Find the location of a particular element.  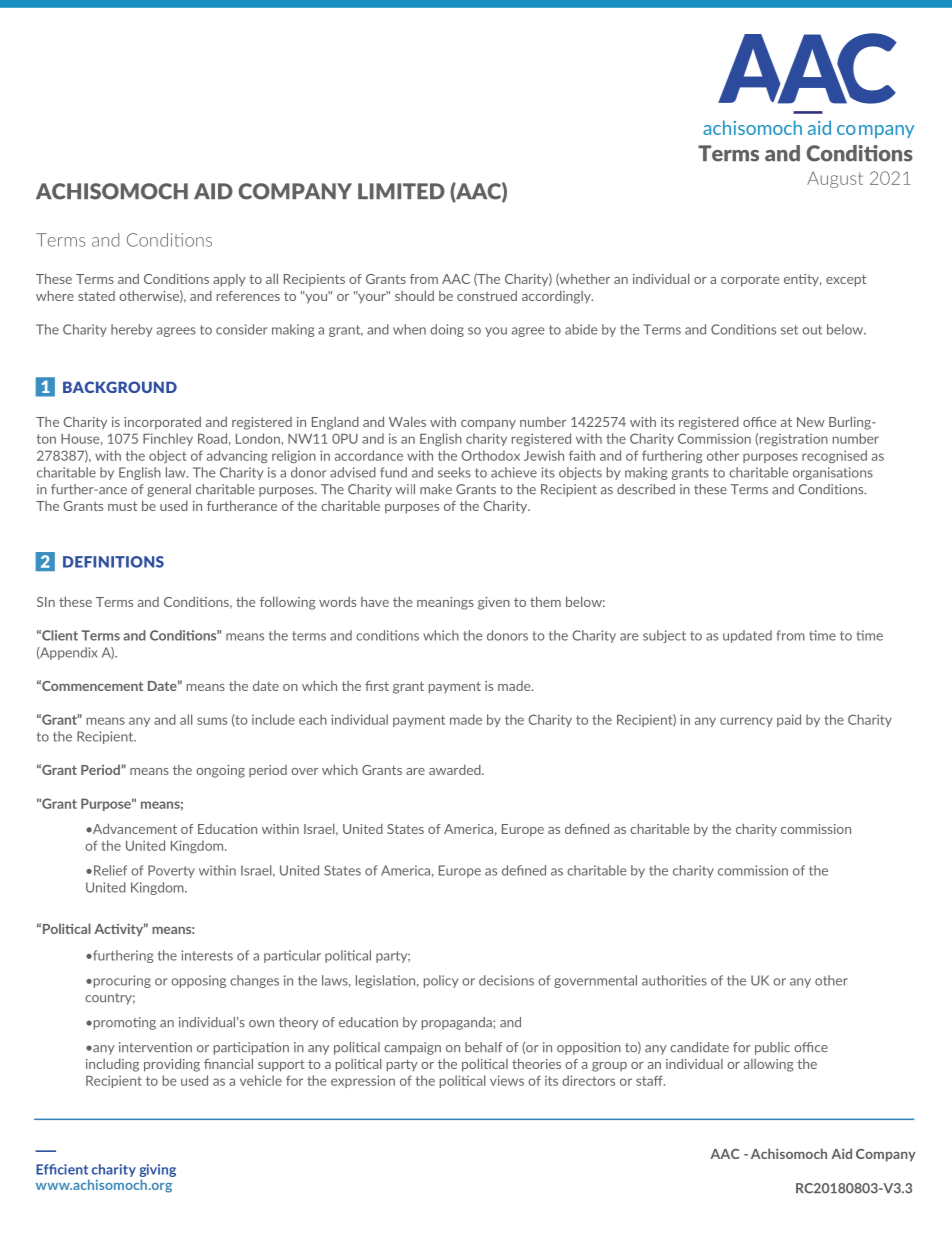

LIMITED is located at coordinates (401, 191).
